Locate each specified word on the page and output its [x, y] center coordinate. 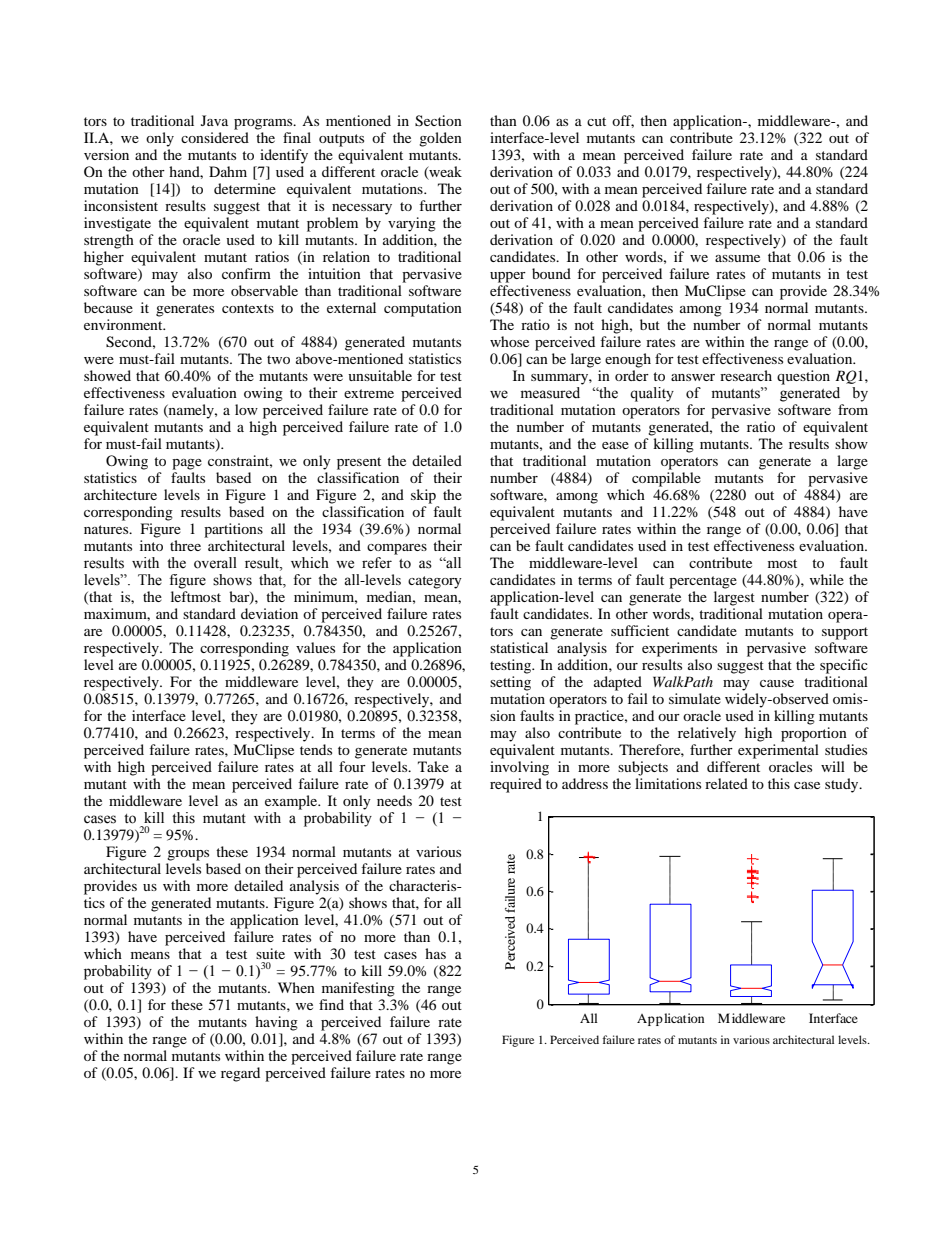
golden [440, 139]
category [435, 582]
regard [240, 1074]
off [623, 121]
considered [215, 137]
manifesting [358, 989]
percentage [703, 582]
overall [215, 563]
